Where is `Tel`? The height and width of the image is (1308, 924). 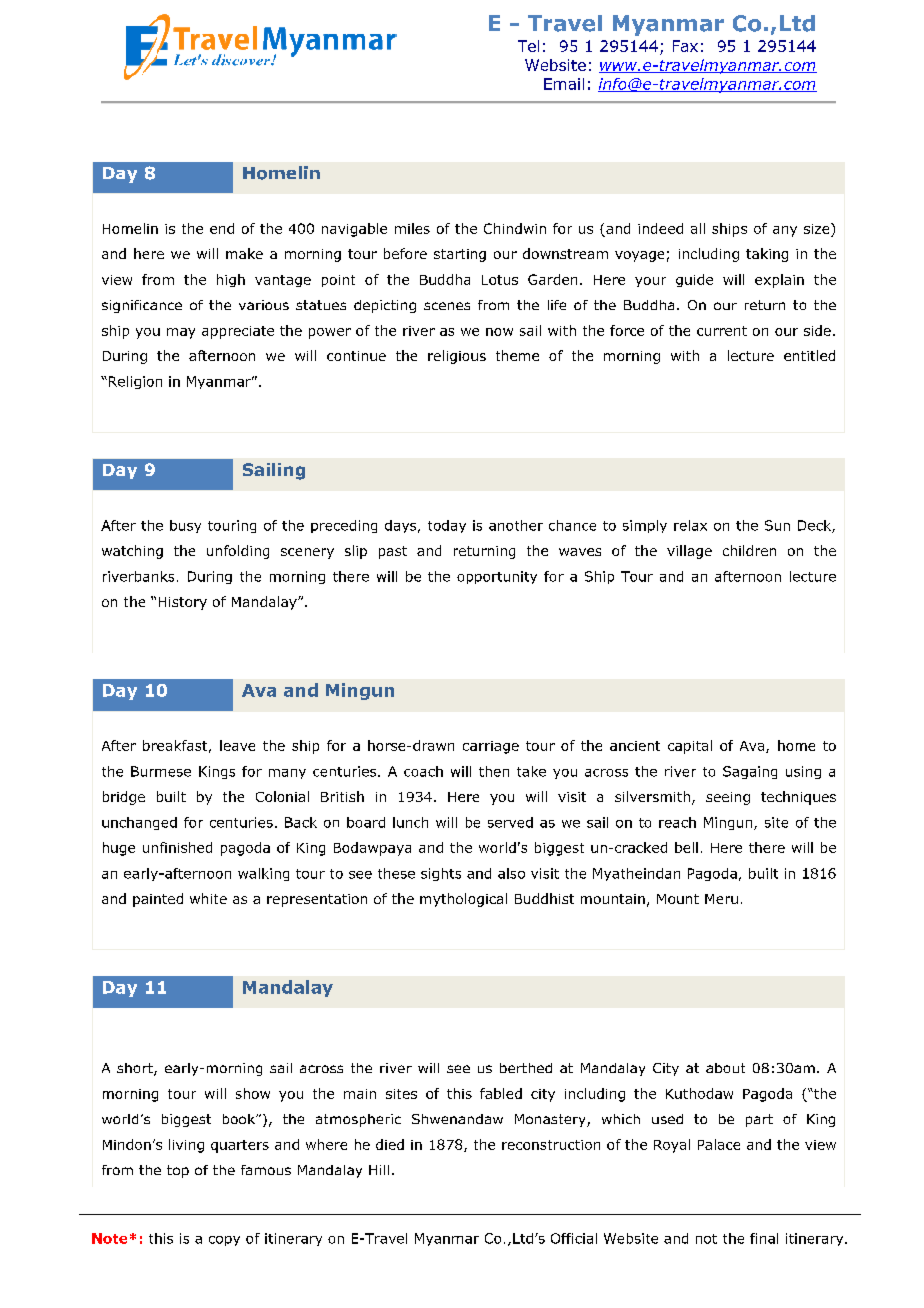
Tel is located at coordinates (528, 46).
